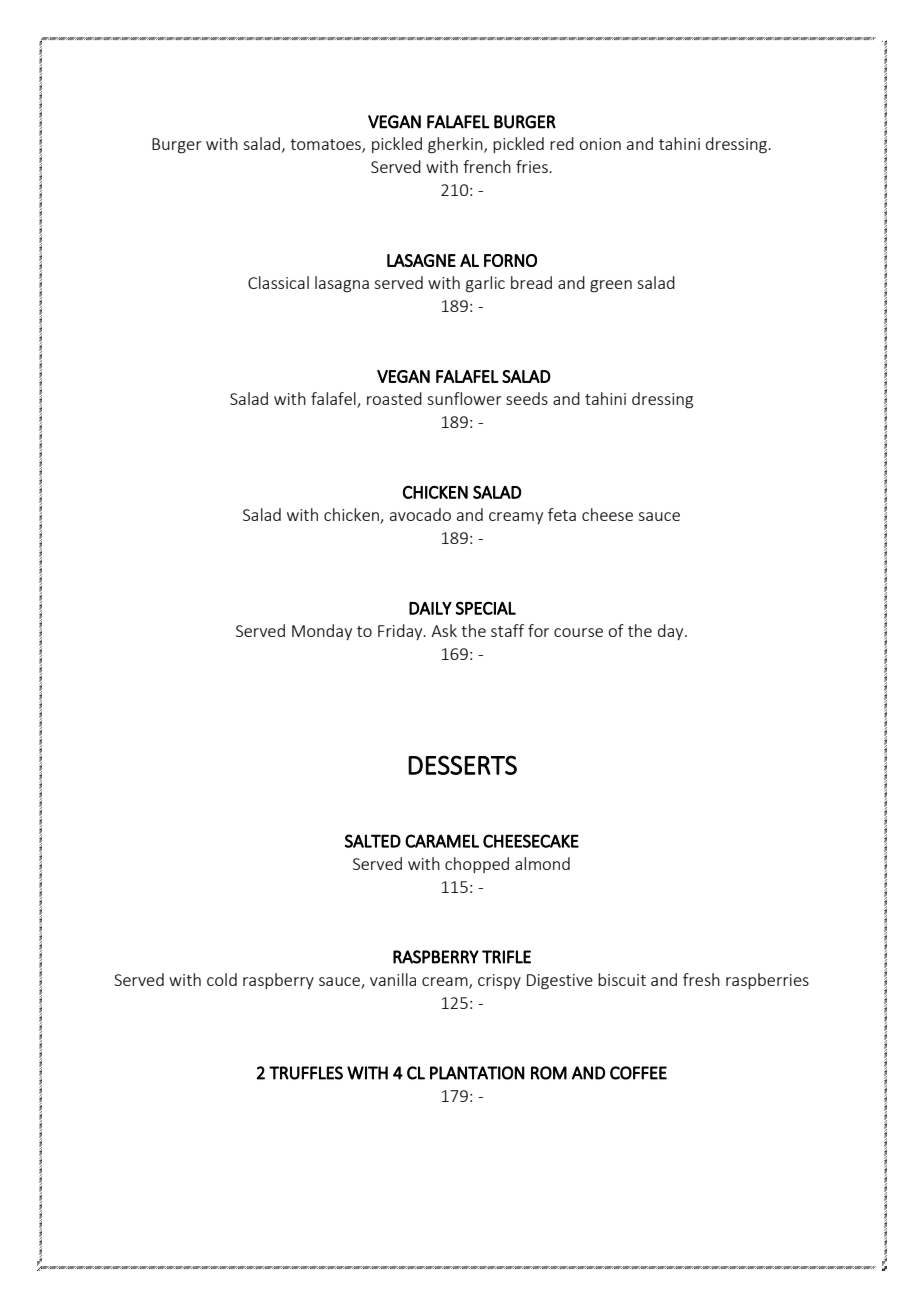 The width and height of the screenshot is (924, 1308). What do you see at coordinates (322, 632) in the screenshot?
I see `Monday` at bounding box center [322, 632].
